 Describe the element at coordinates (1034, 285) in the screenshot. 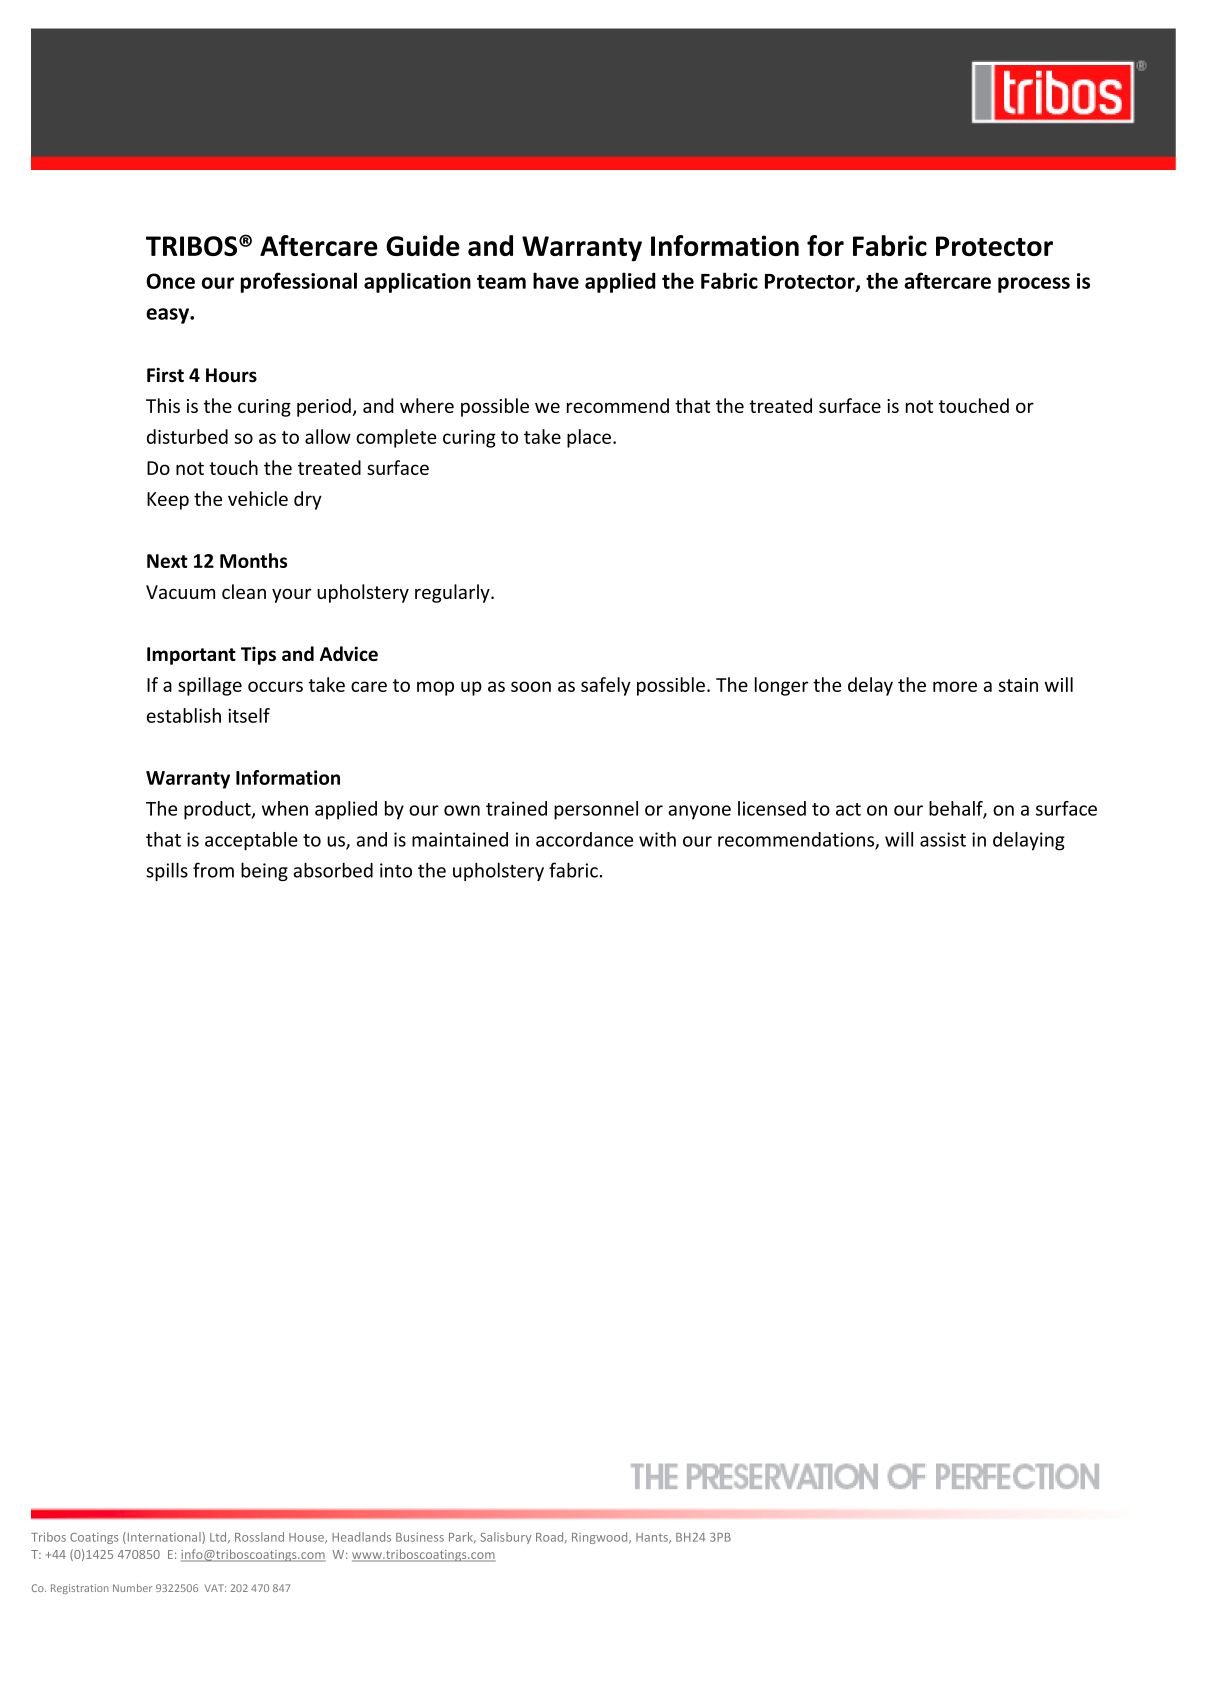

I see `process` at that location.
